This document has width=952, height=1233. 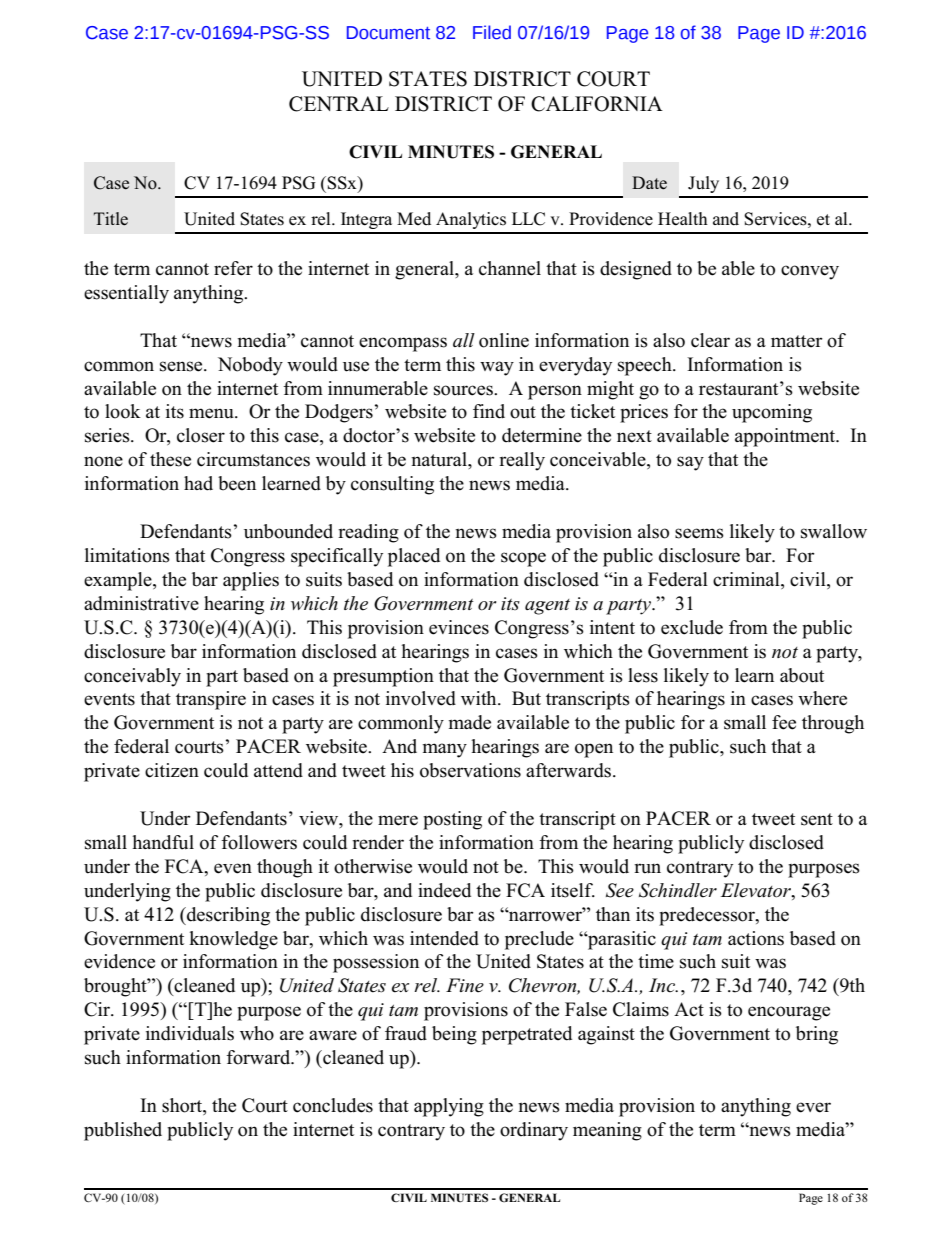 What do you see at coordinates (449, 1107) in the document?
I see `applying` at bounding box center [449, 1107].
